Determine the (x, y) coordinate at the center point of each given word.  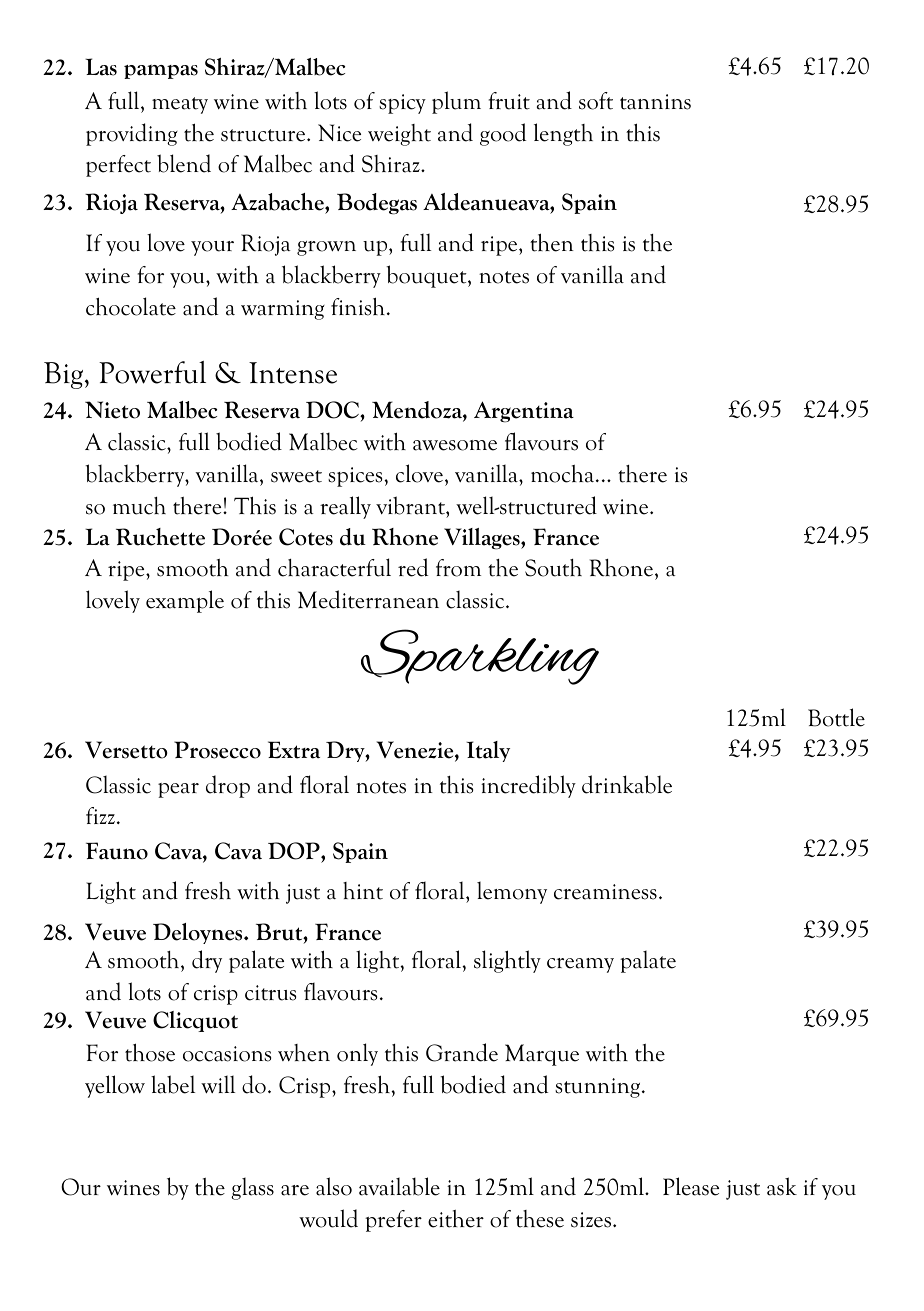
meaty (180, 105)
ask (782, 1186)
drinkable (627, 784)
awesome (455, 445)
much (139, 506)
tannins (655, 102)
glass (252, 1188)
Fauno (117, 851)
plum (456, 102)
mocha (564, 474)
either (456, 1219)
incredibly (528, 786)
